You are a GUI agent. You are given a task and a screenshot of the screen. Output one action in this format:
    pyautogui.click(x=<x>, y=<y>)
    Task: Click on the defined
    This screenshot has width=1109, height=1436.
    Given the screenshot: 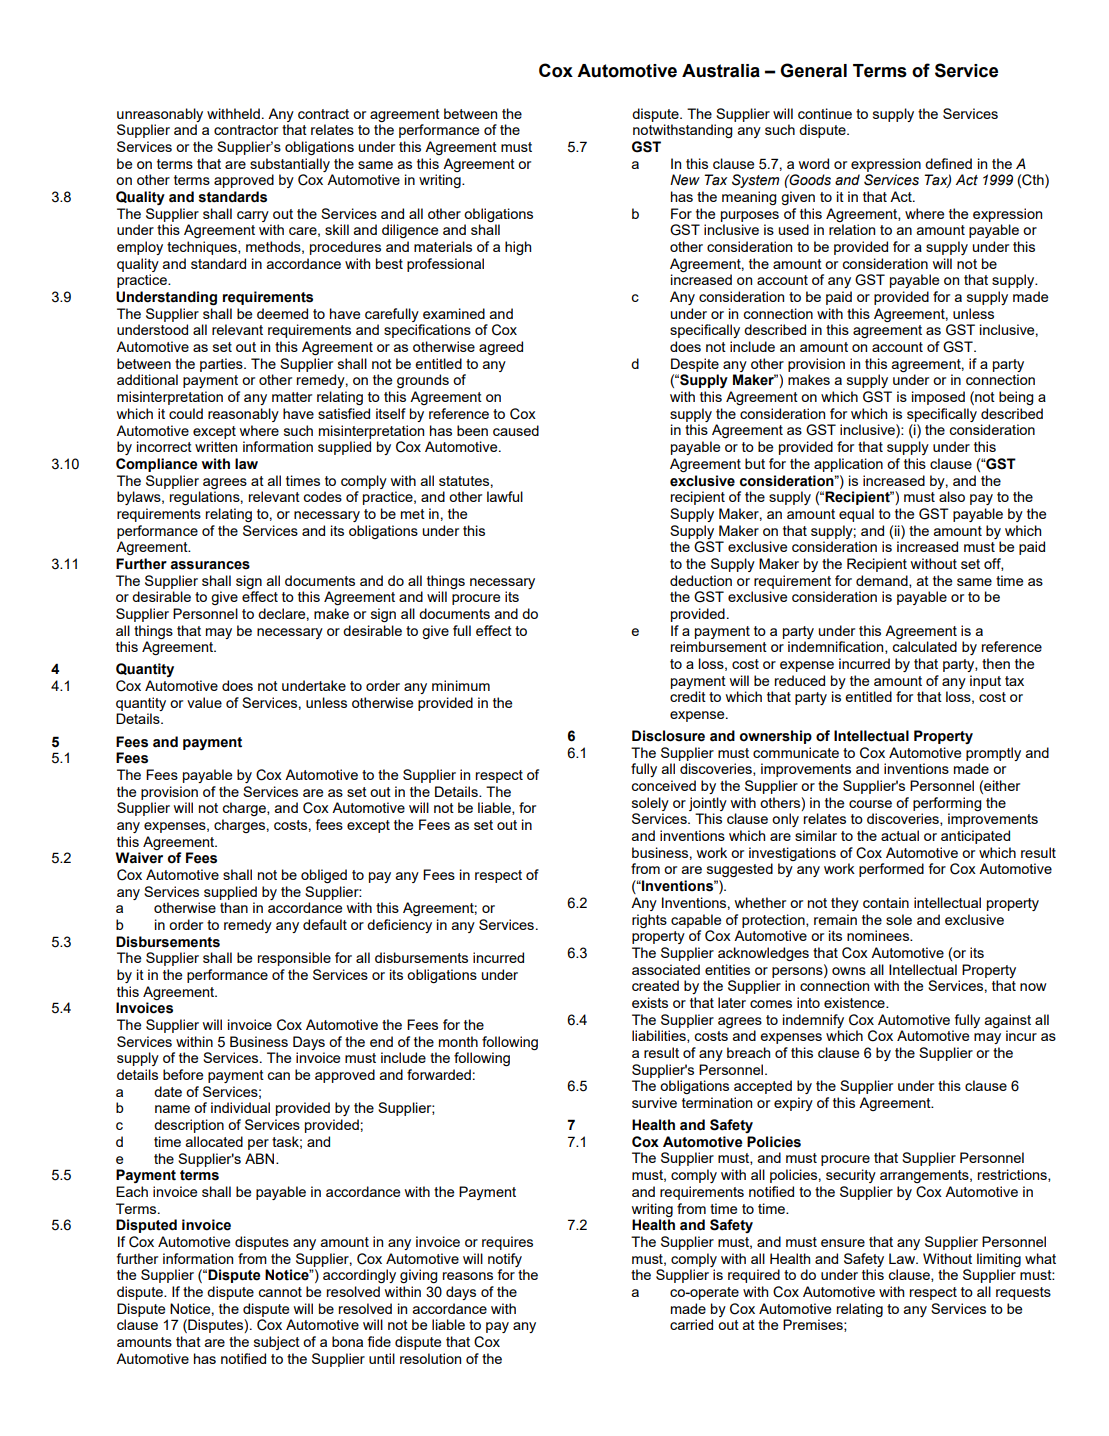 What is the action you would take?
    pyautogui.click(x=948, y=163)
